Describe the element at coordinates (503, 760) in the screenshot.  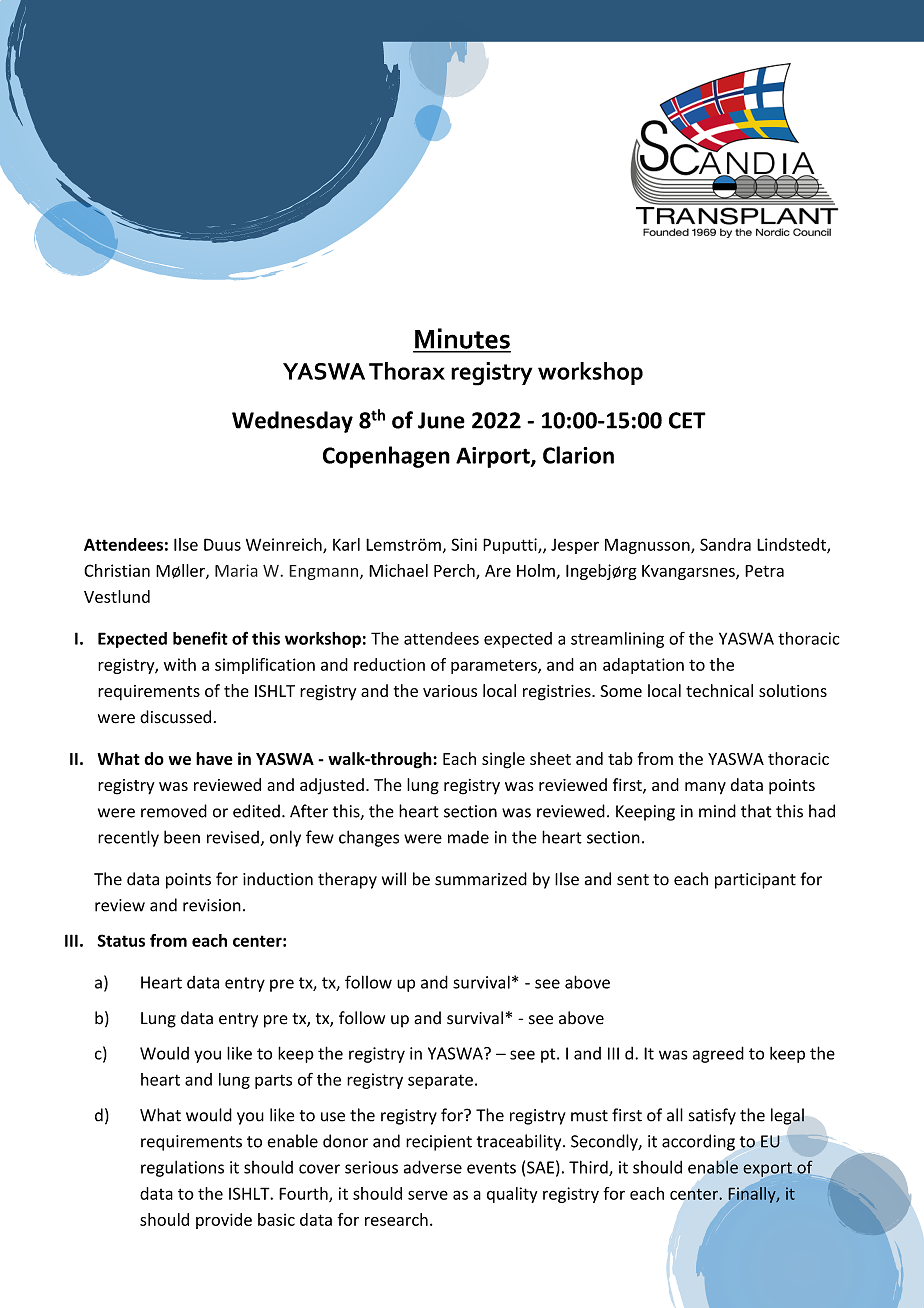
I see `single` at that location.
